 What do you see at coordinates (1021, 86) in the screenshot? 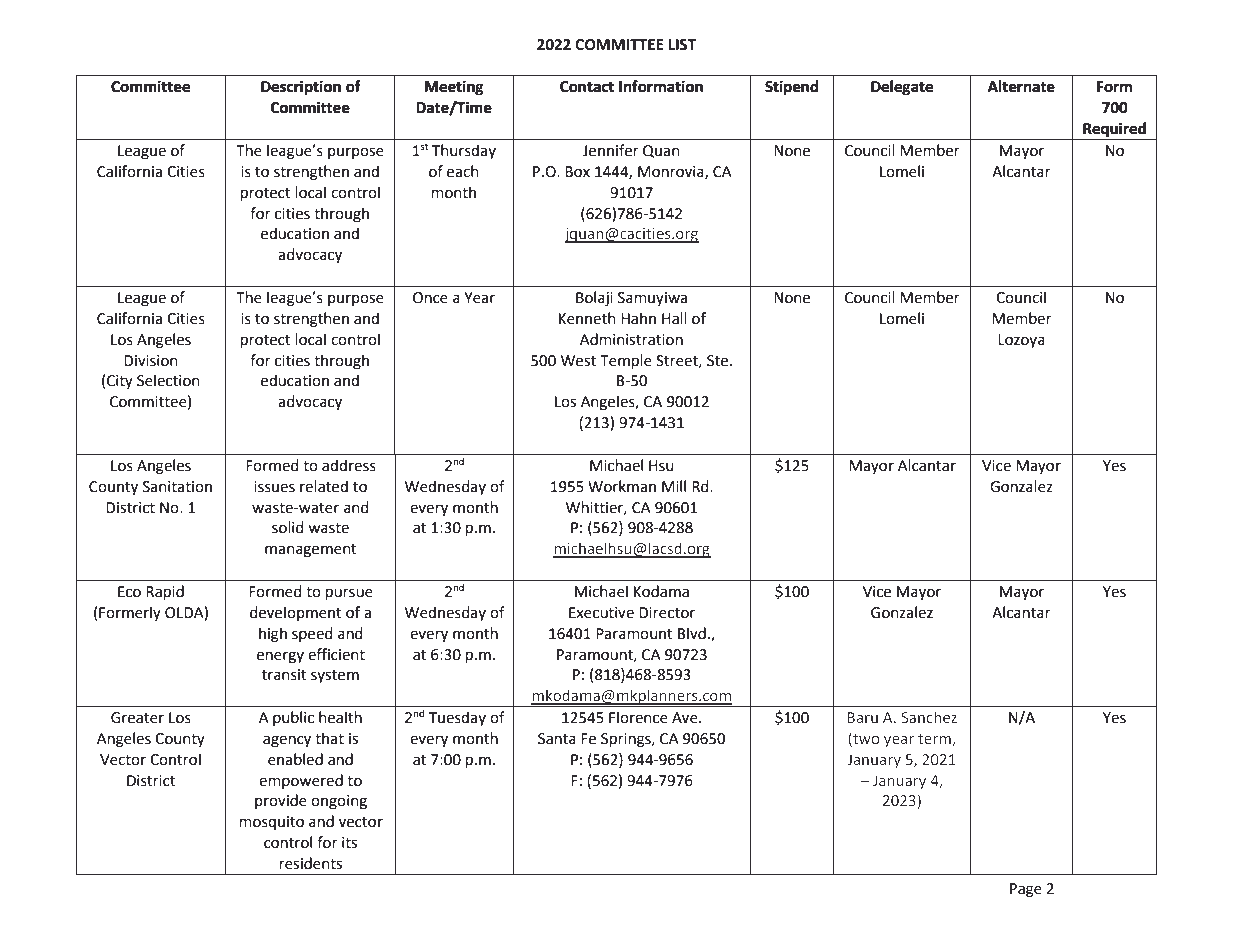
I see `Alternate` at bounding box center [1021, 86].
